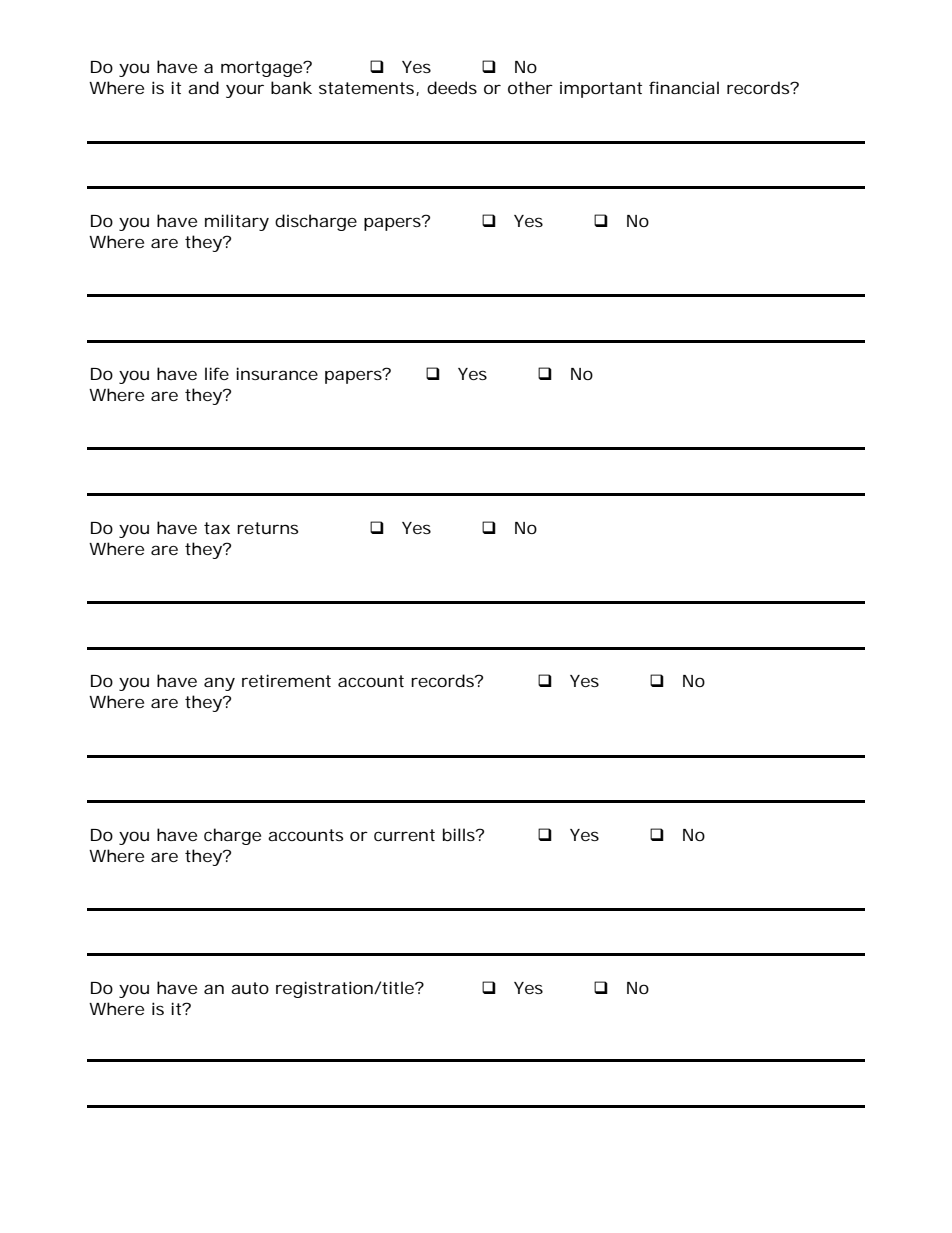 Image resolution: width=952 pixels, height=1233 pixels. Describe the element at coordinates (452, 87) in the page. I see `deeds` at that location.
